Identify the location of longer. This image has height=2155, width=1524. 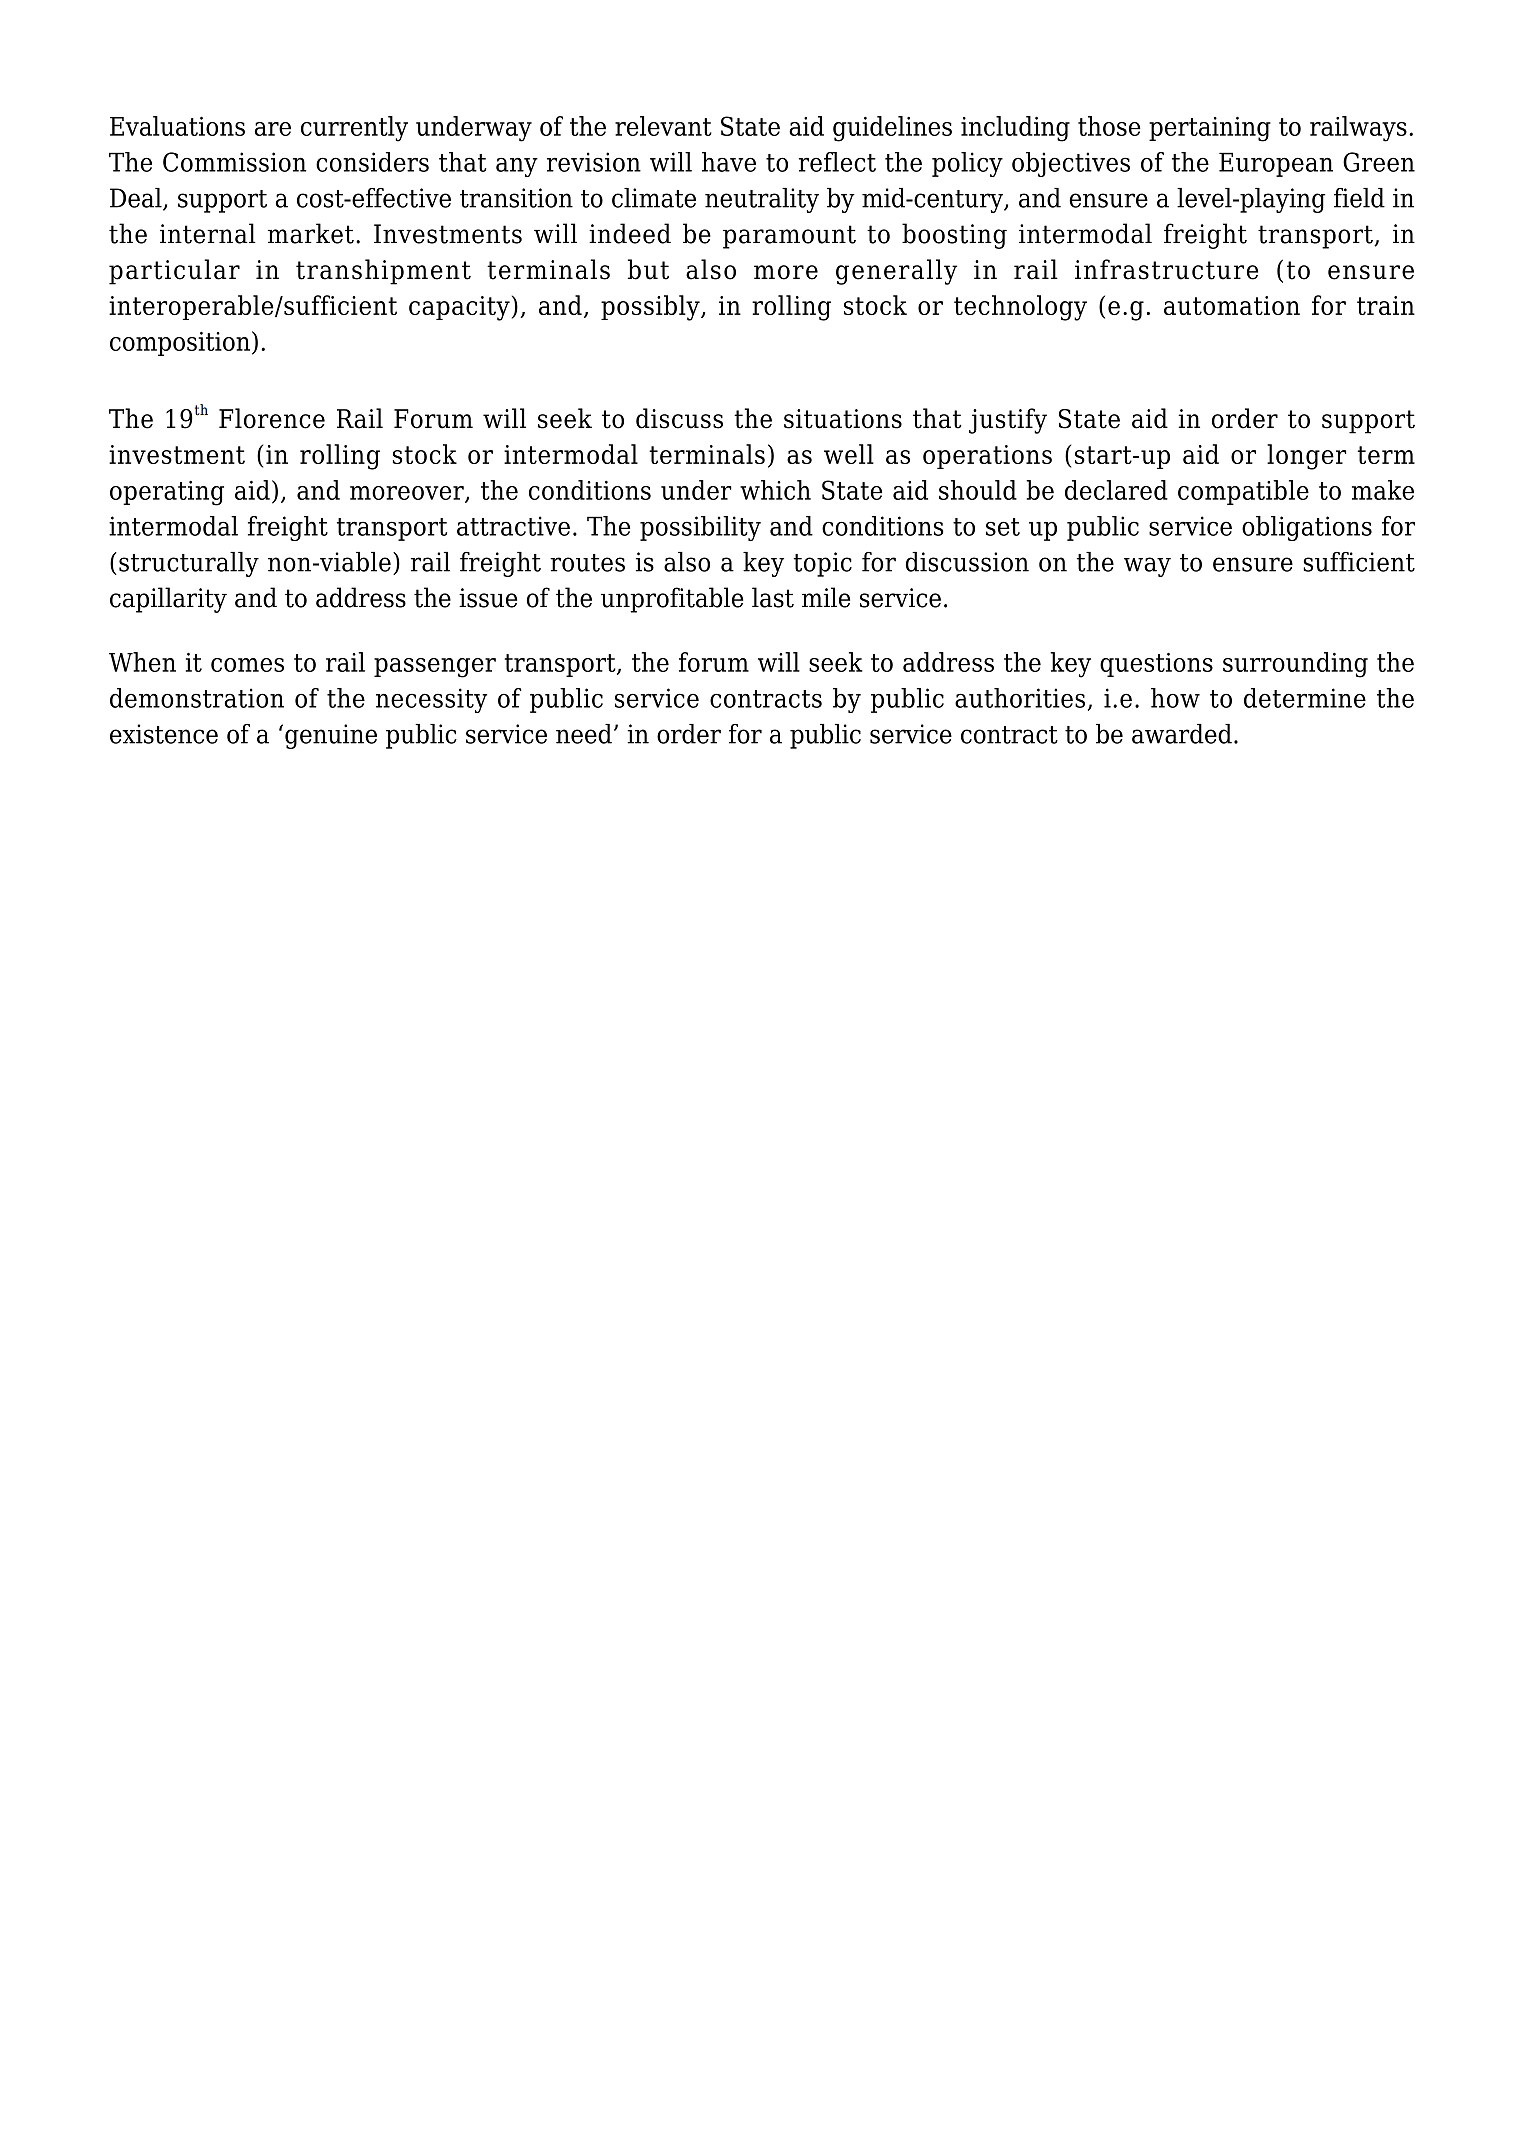
(1306, 457).
